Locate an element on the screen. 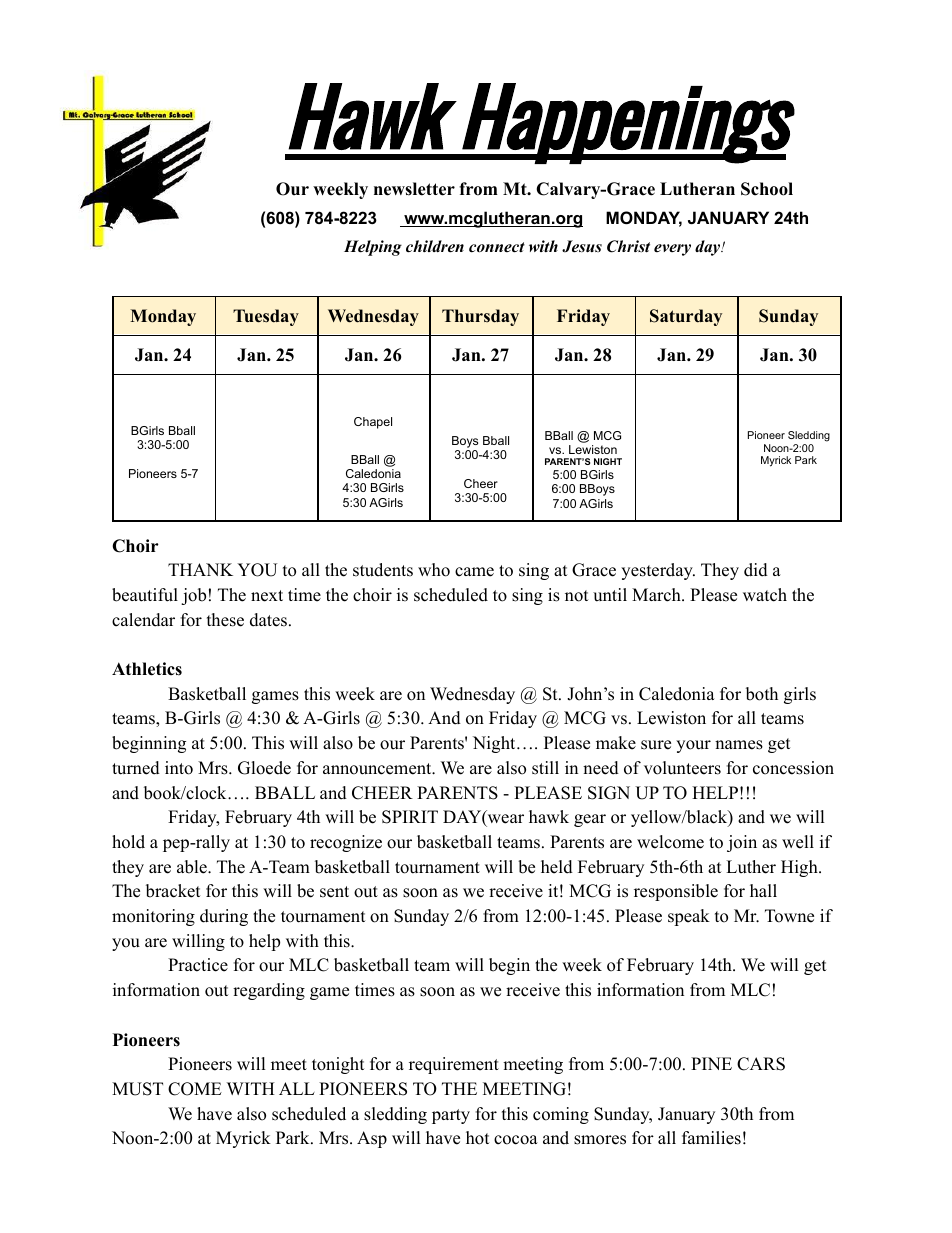 This screenshot has height=1233, width=952. MUST is located at coordinates (137, 1089).
